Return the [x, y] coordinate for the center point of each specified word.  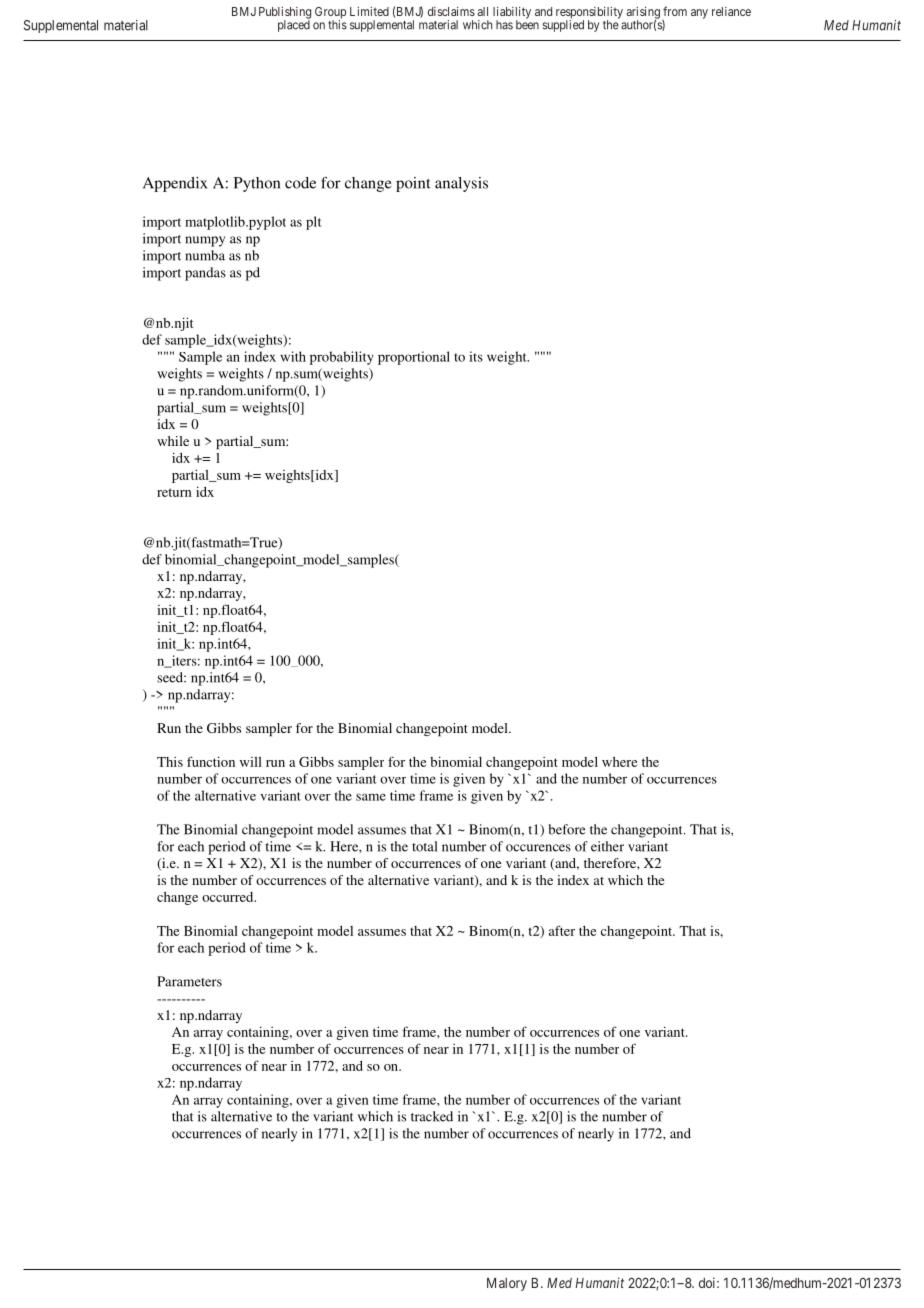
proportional [414, 358]
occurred [229, 897]
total [425, 846]
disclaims [451, 11]
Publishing [285, 14]
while [173, 441]
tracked [432, 1116]
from [675, 11]
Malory [507, 1284]
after [562, 930]
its [476, 356]
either [607, 846]
